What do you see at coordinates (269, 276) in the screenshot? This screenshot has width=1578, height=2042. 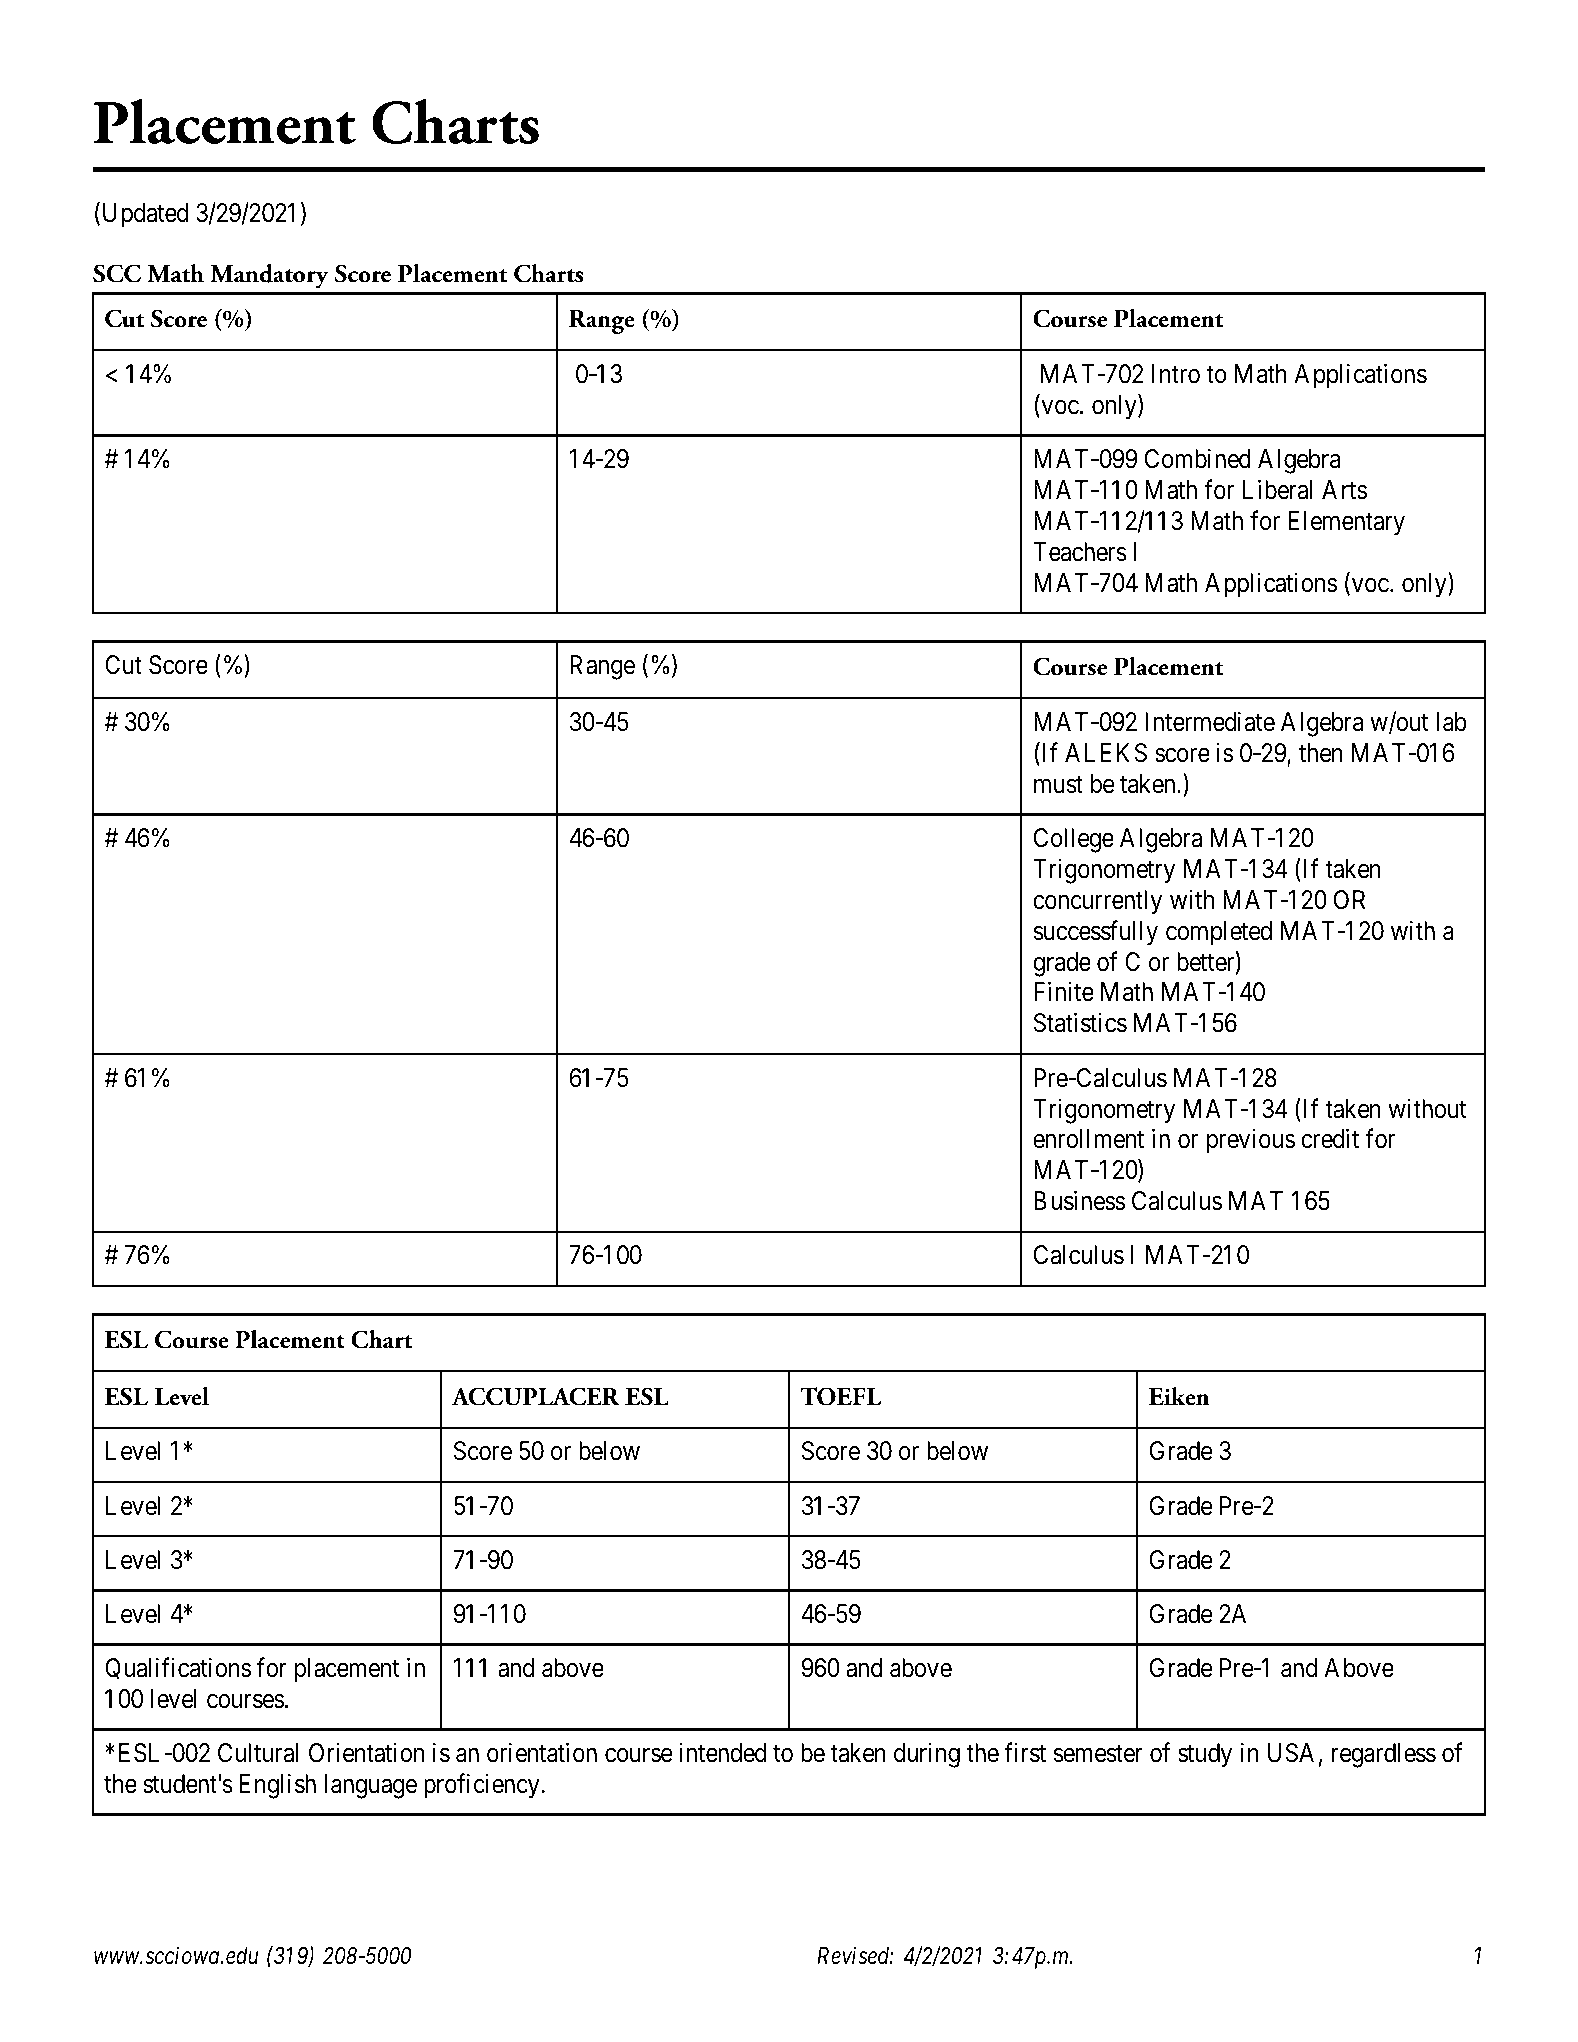 I see `Mandatory` at bounding box center [269, 276].
